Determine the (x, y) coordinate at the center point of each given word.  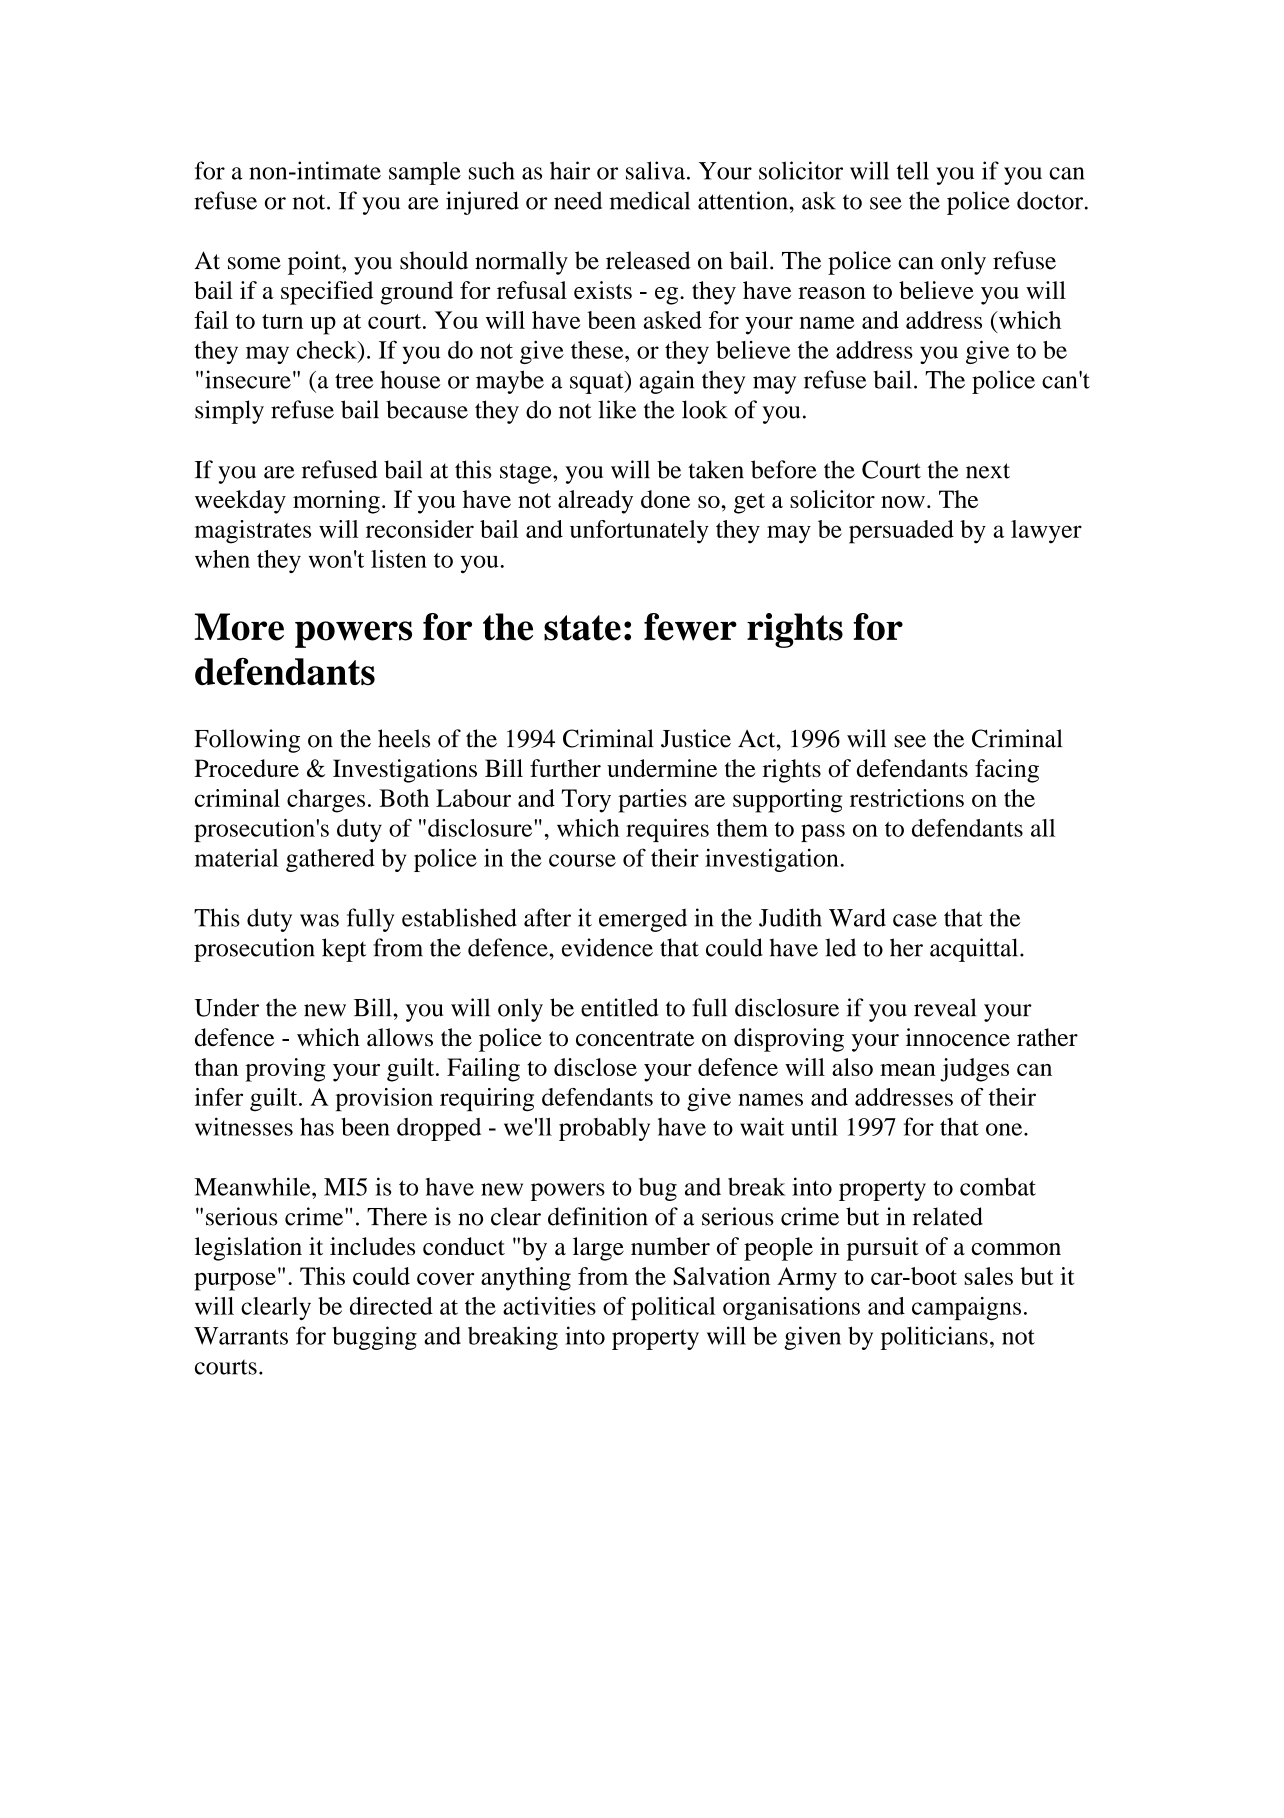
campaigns (966, 1308)
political (673, 1308)
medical (649, 200)
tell (913, 170)
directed (391, 1306)
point (315, 263)
